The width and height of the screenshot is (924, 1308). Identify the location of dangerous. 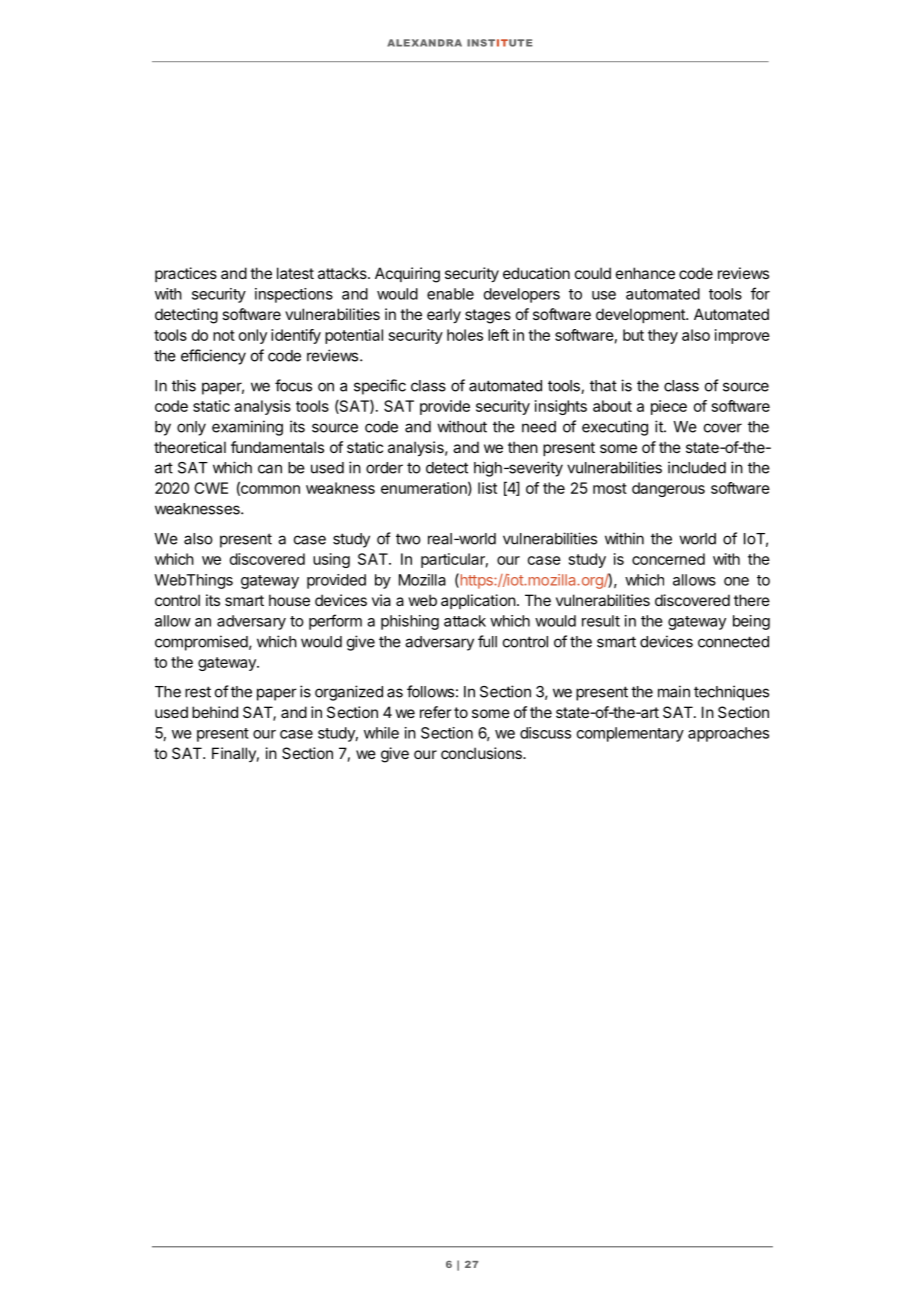
(668, 489).
